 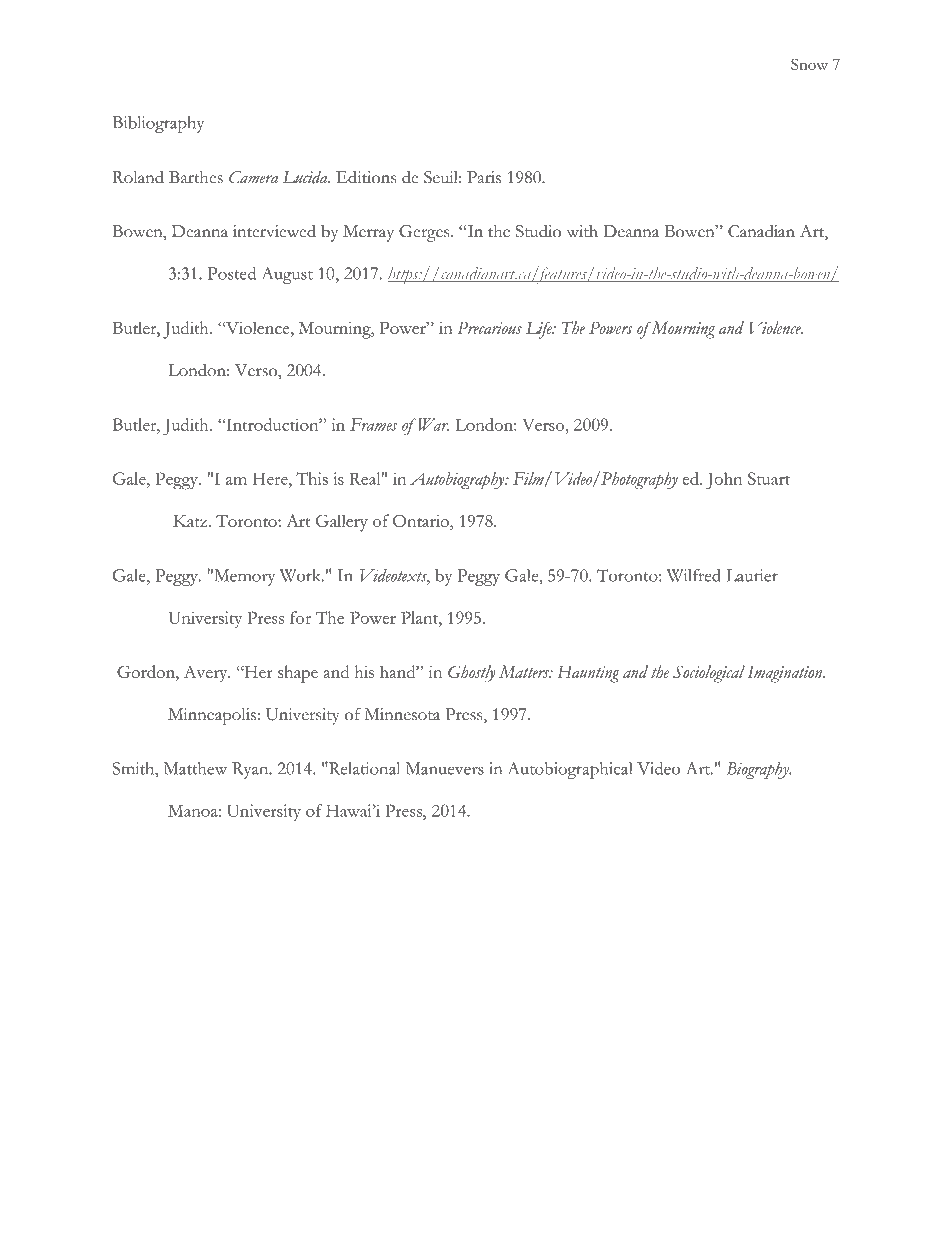 I want to click on War, so click(x=434, y=424).
